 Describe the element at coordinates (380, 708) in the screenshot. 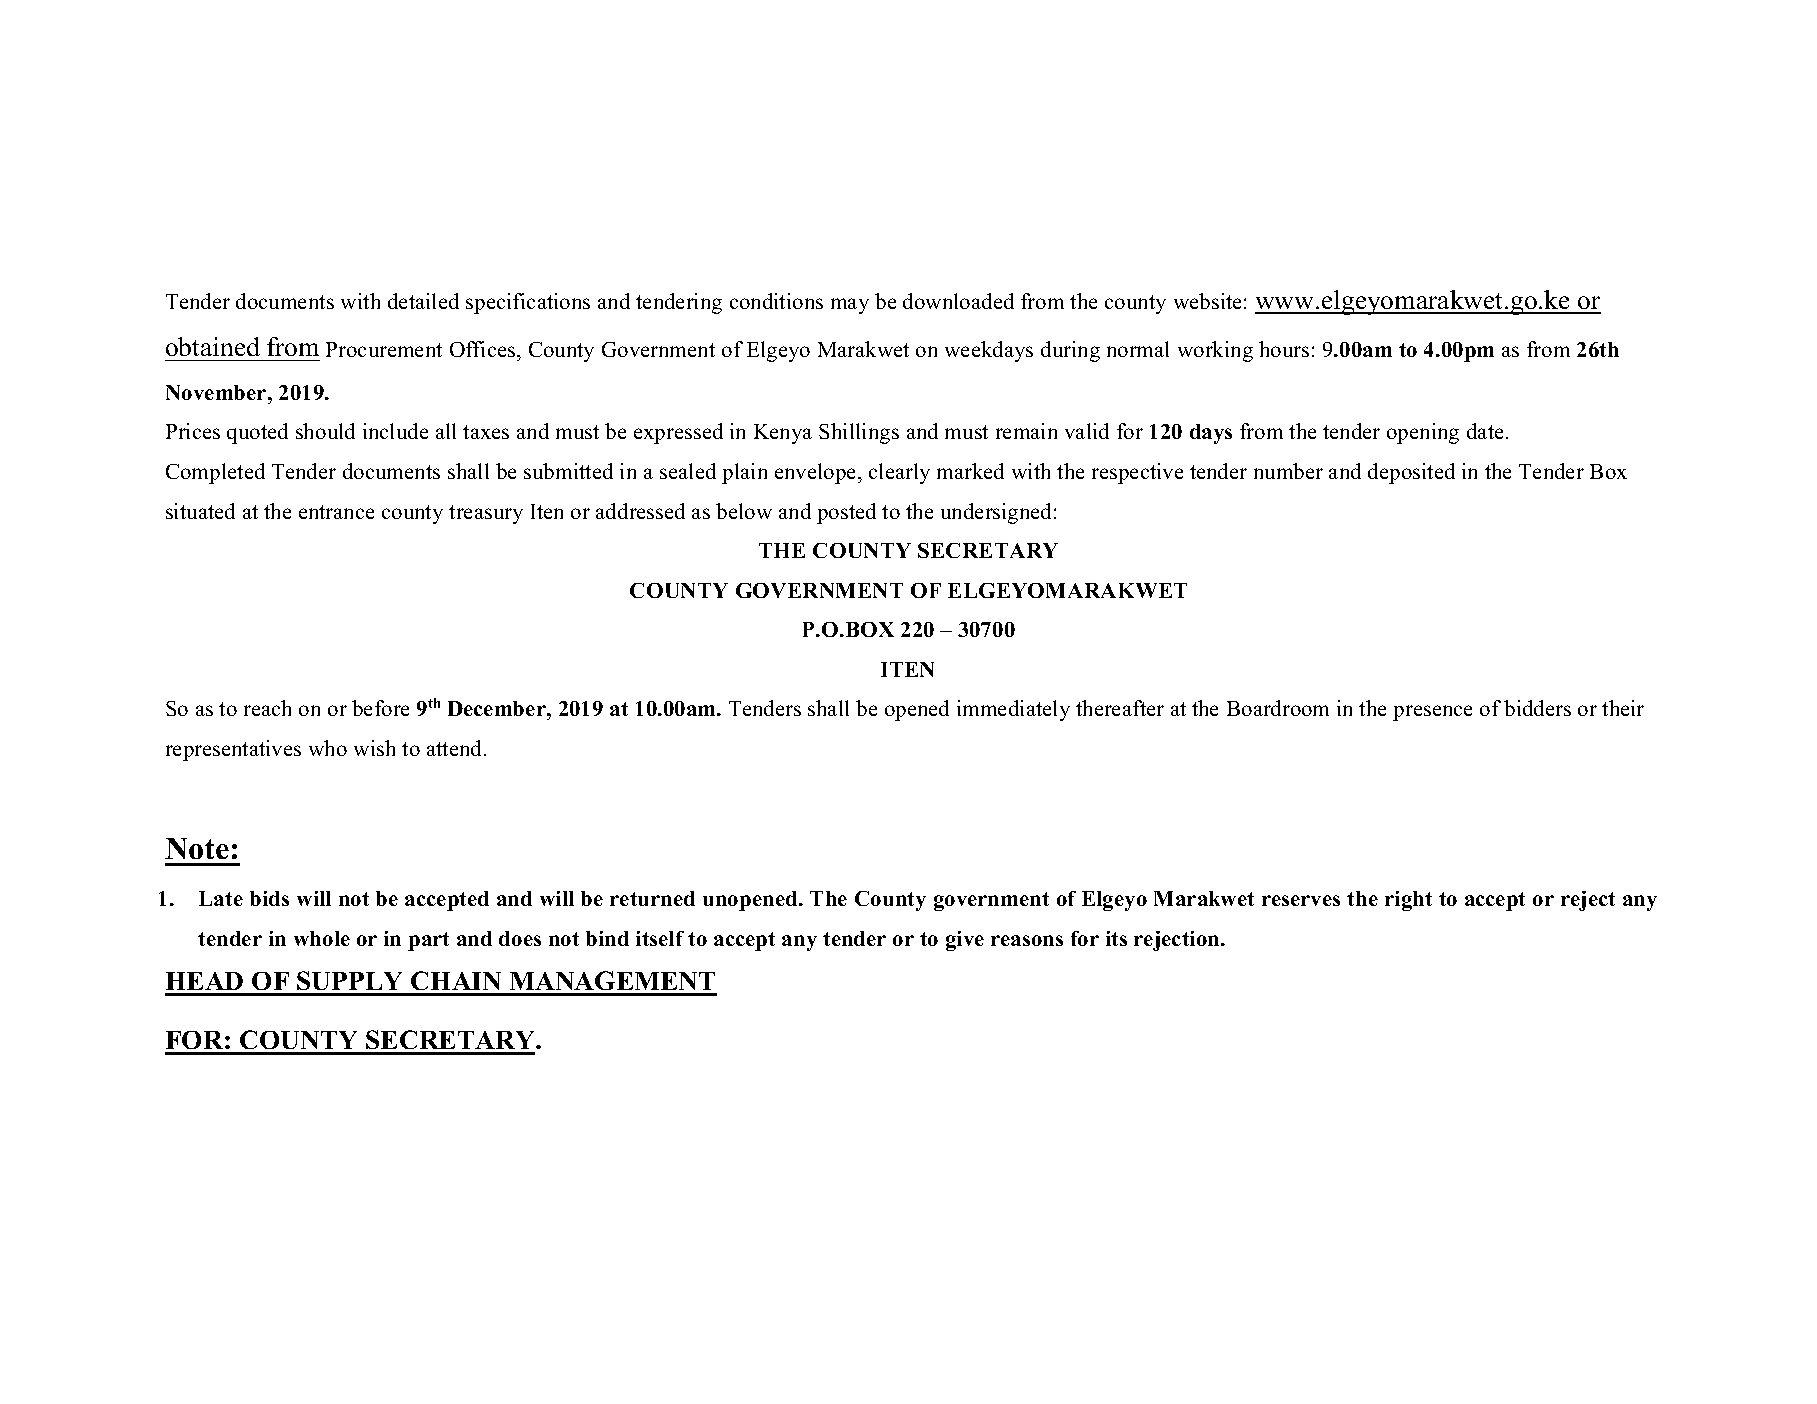

I see `before` at that location.
